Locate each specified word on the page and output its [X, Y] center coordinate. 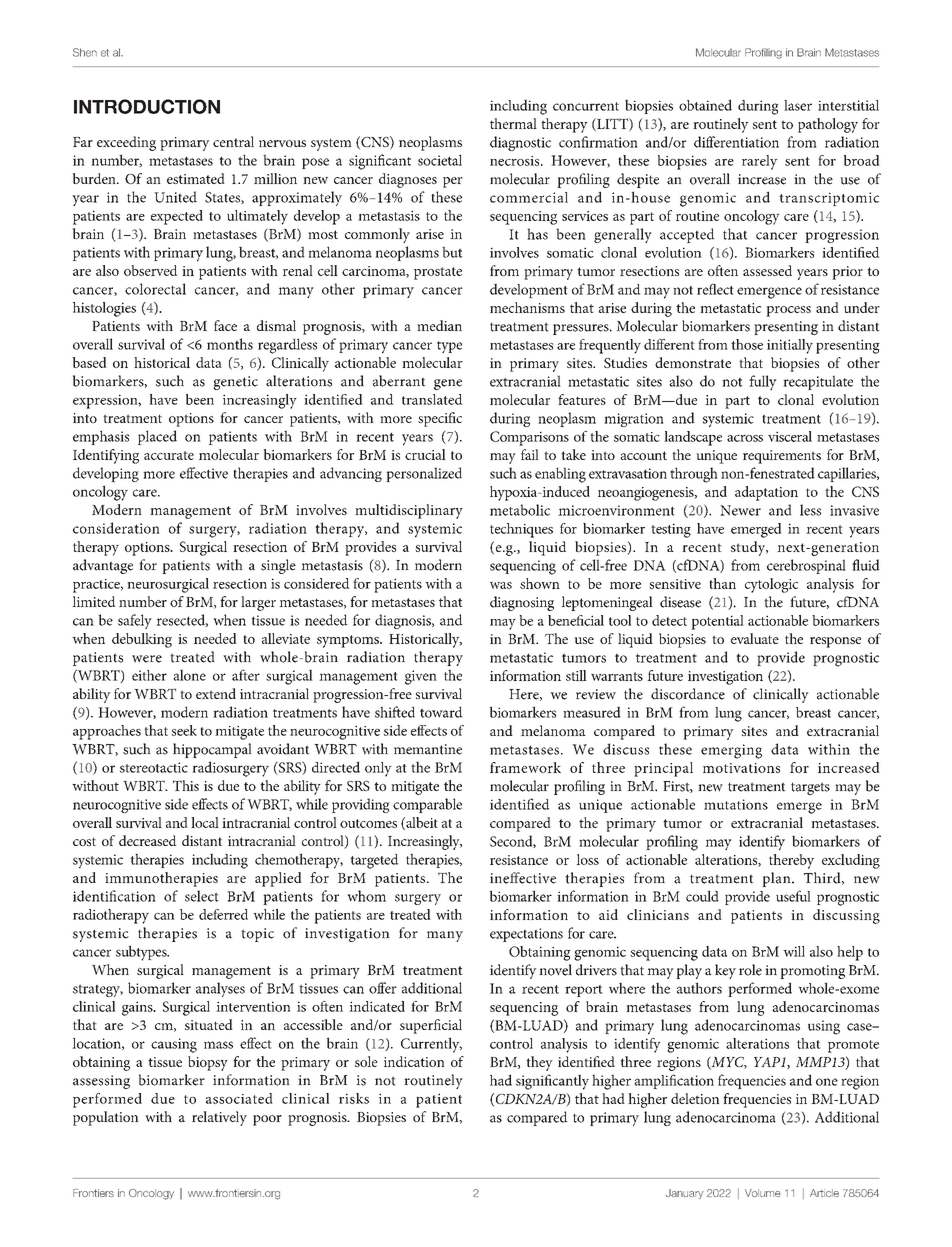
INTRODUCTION [147, 106]
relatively [219, 1118]
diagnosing [522, 603]
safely [135, 621]
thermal [513, 123]
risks [354, 1098]
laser [798, 105]
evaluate [755, 638]
